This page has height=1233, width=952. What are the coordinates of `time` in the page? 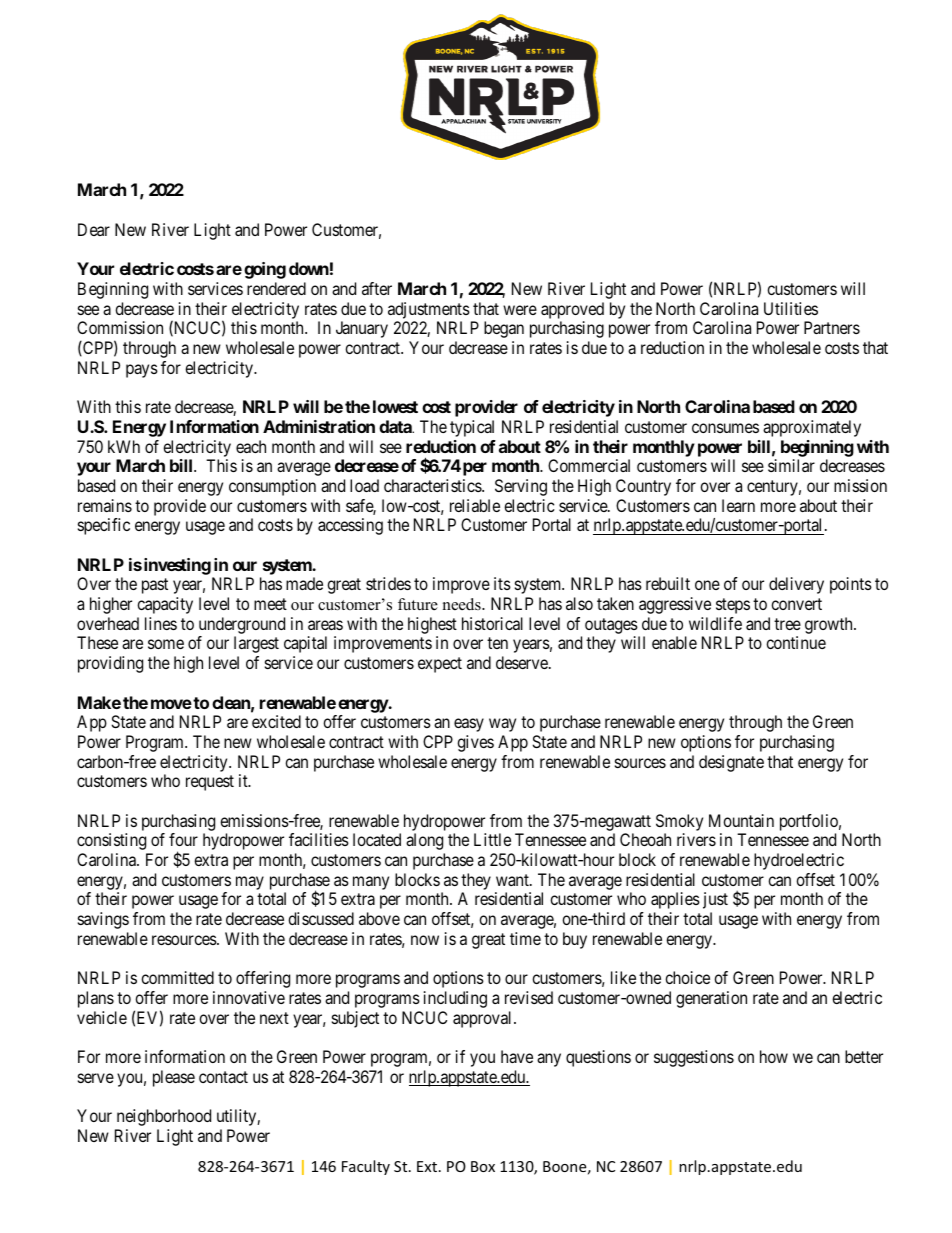 It's located at (525, 938).
